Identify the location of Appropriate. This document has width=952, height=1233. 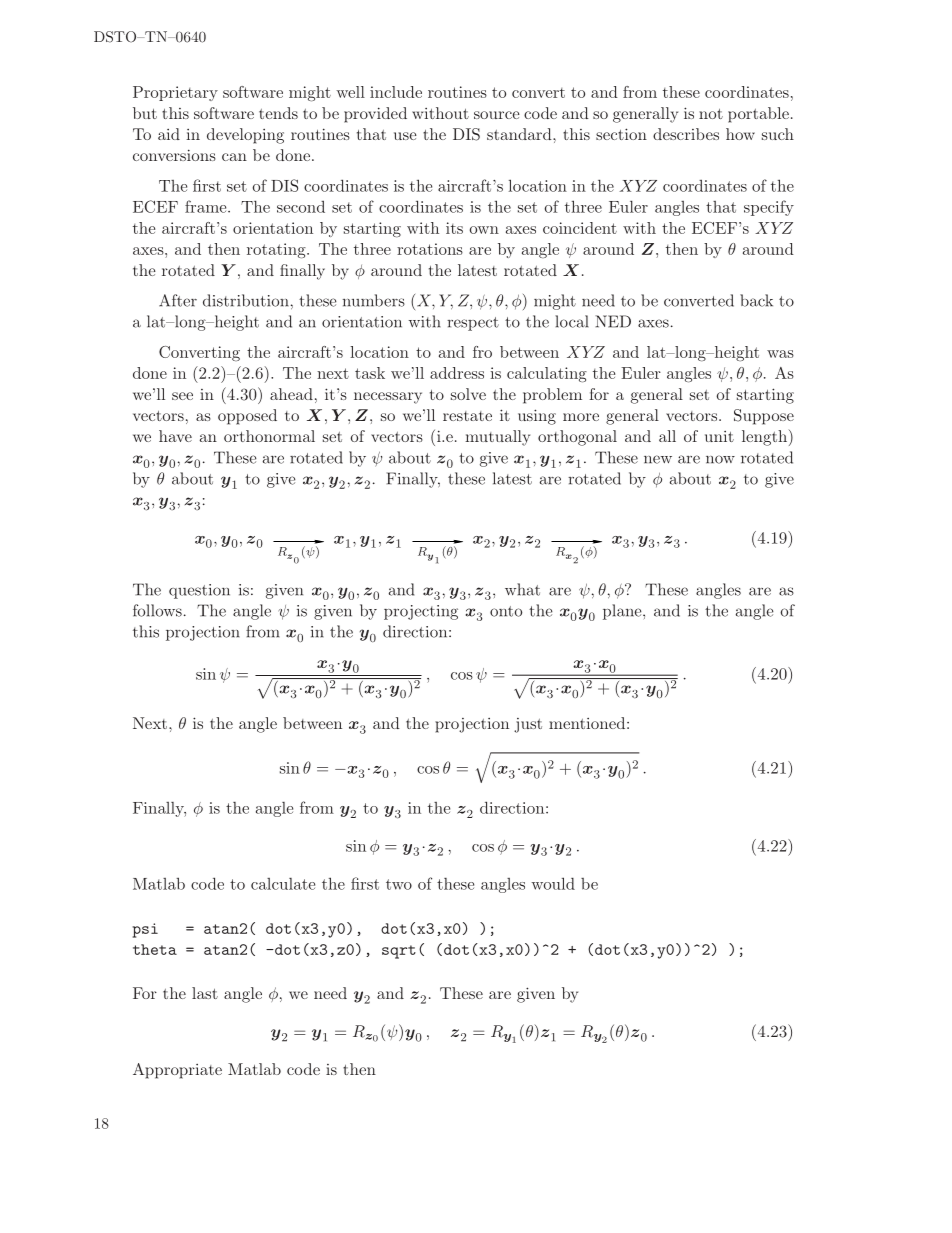
(177, 1071).
